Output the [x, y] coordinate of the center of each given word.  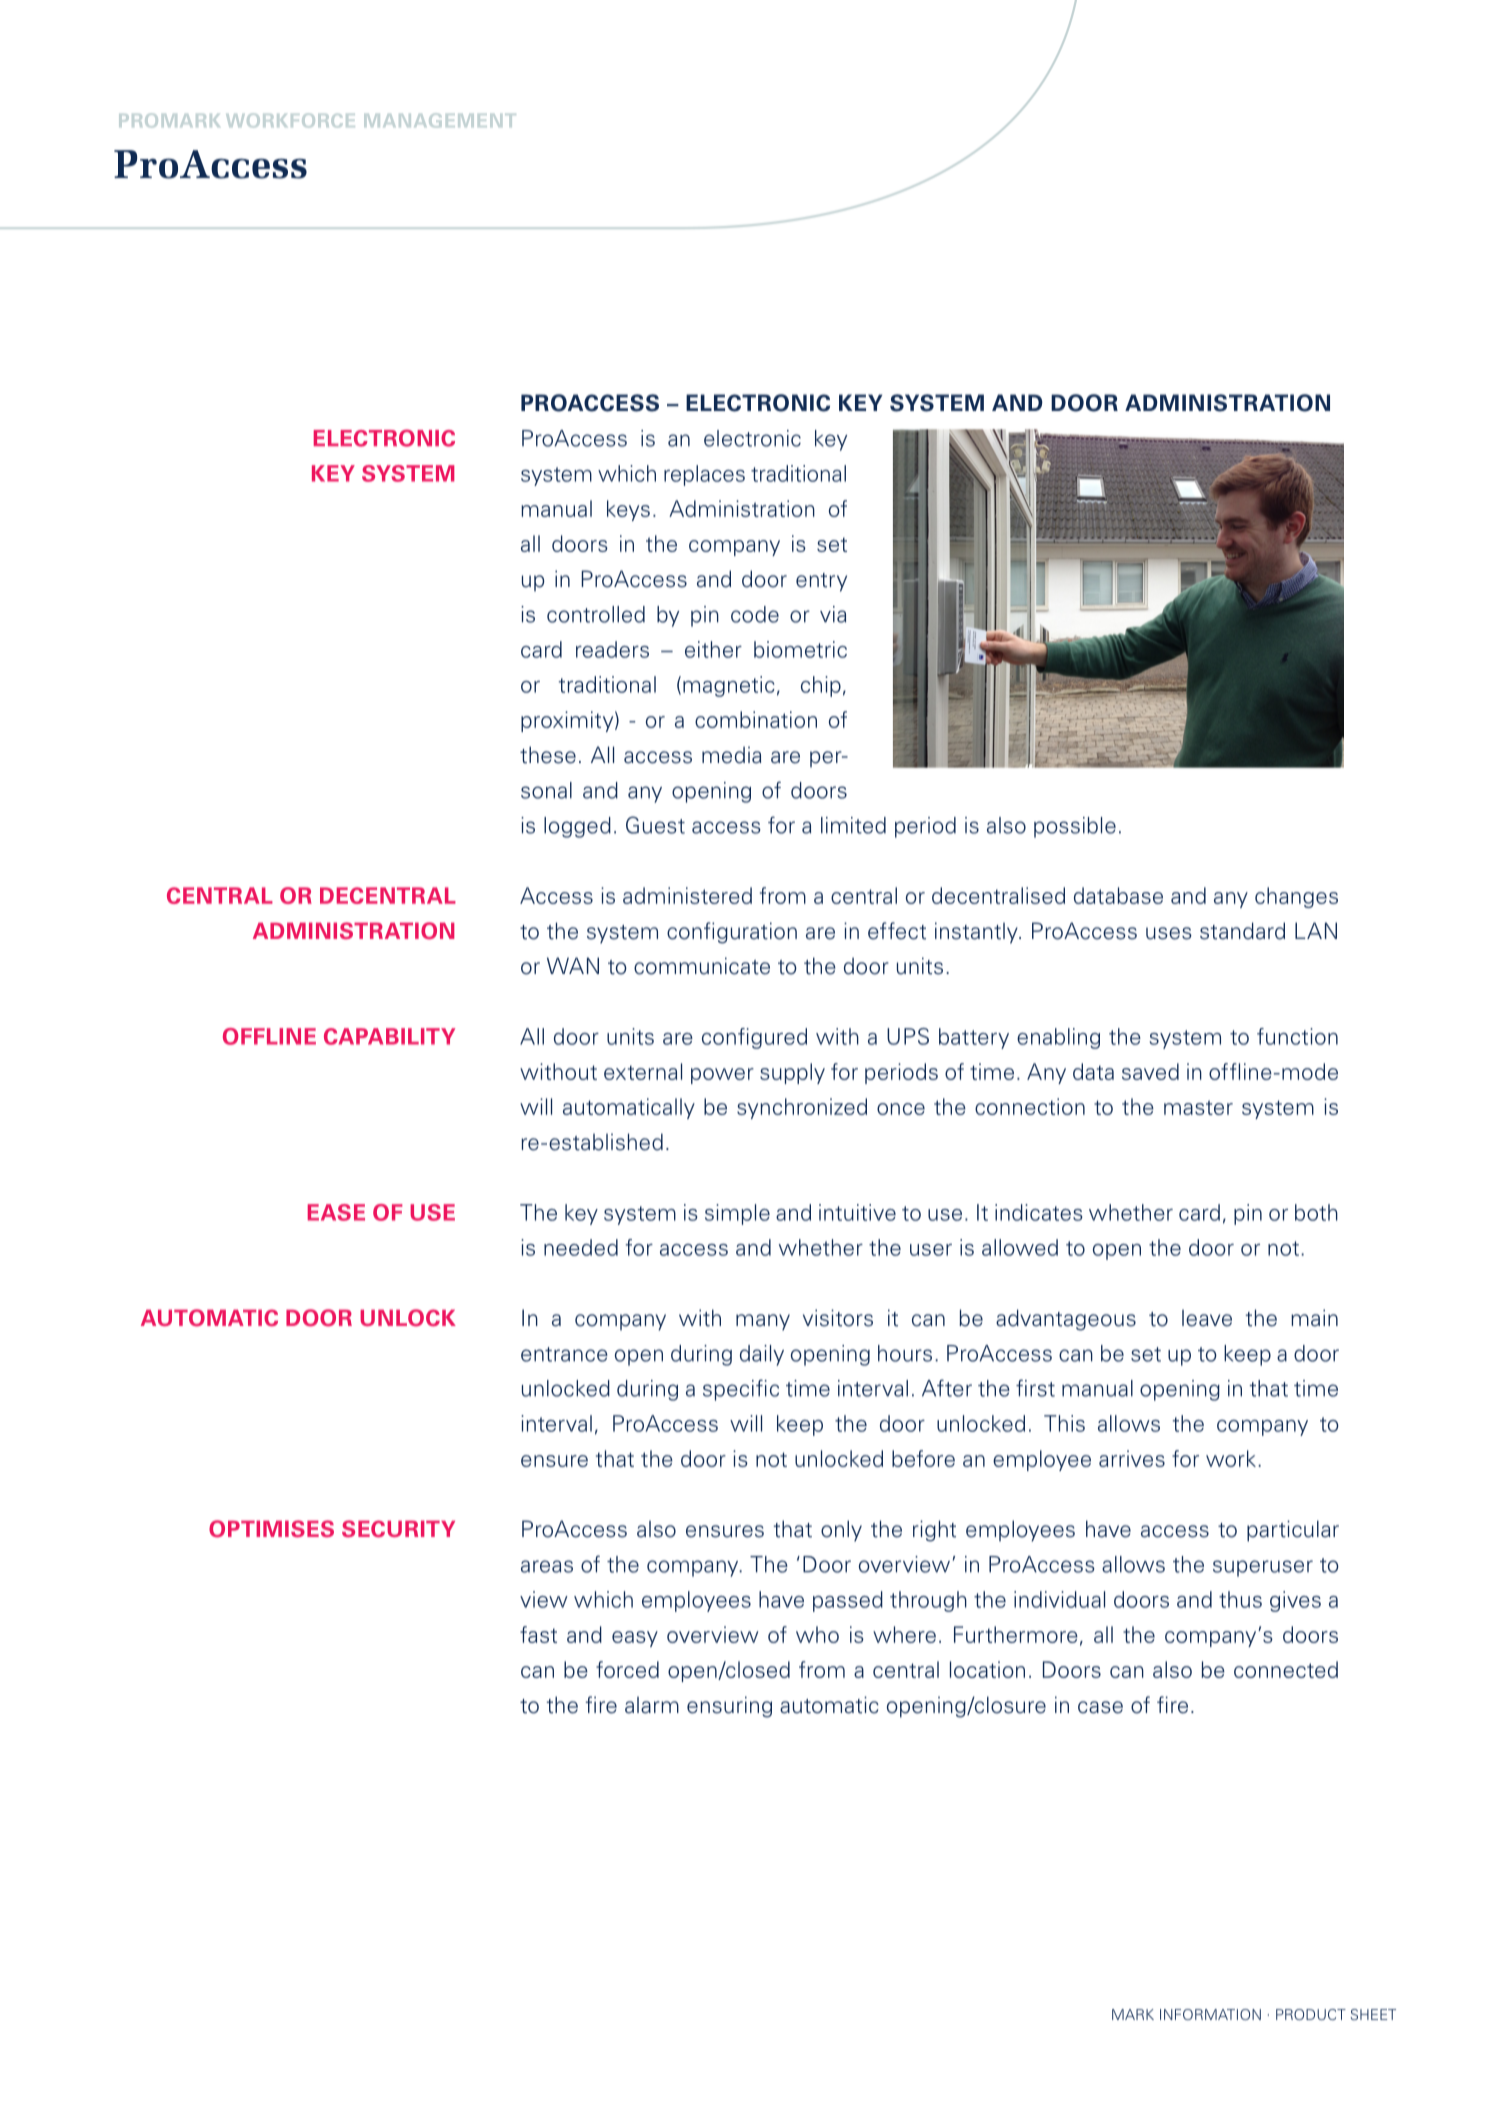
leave [1207, 1318]
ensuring [729, 1707]
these [548, 755]
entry [821, 582]
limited [853, 825]
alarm [652, 1705]
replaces [704, 475]
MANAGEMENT [440, 120]
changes [1296, 897]
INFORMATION [1210, 2014]
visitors [838, 1318]
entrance [564, 1354]
